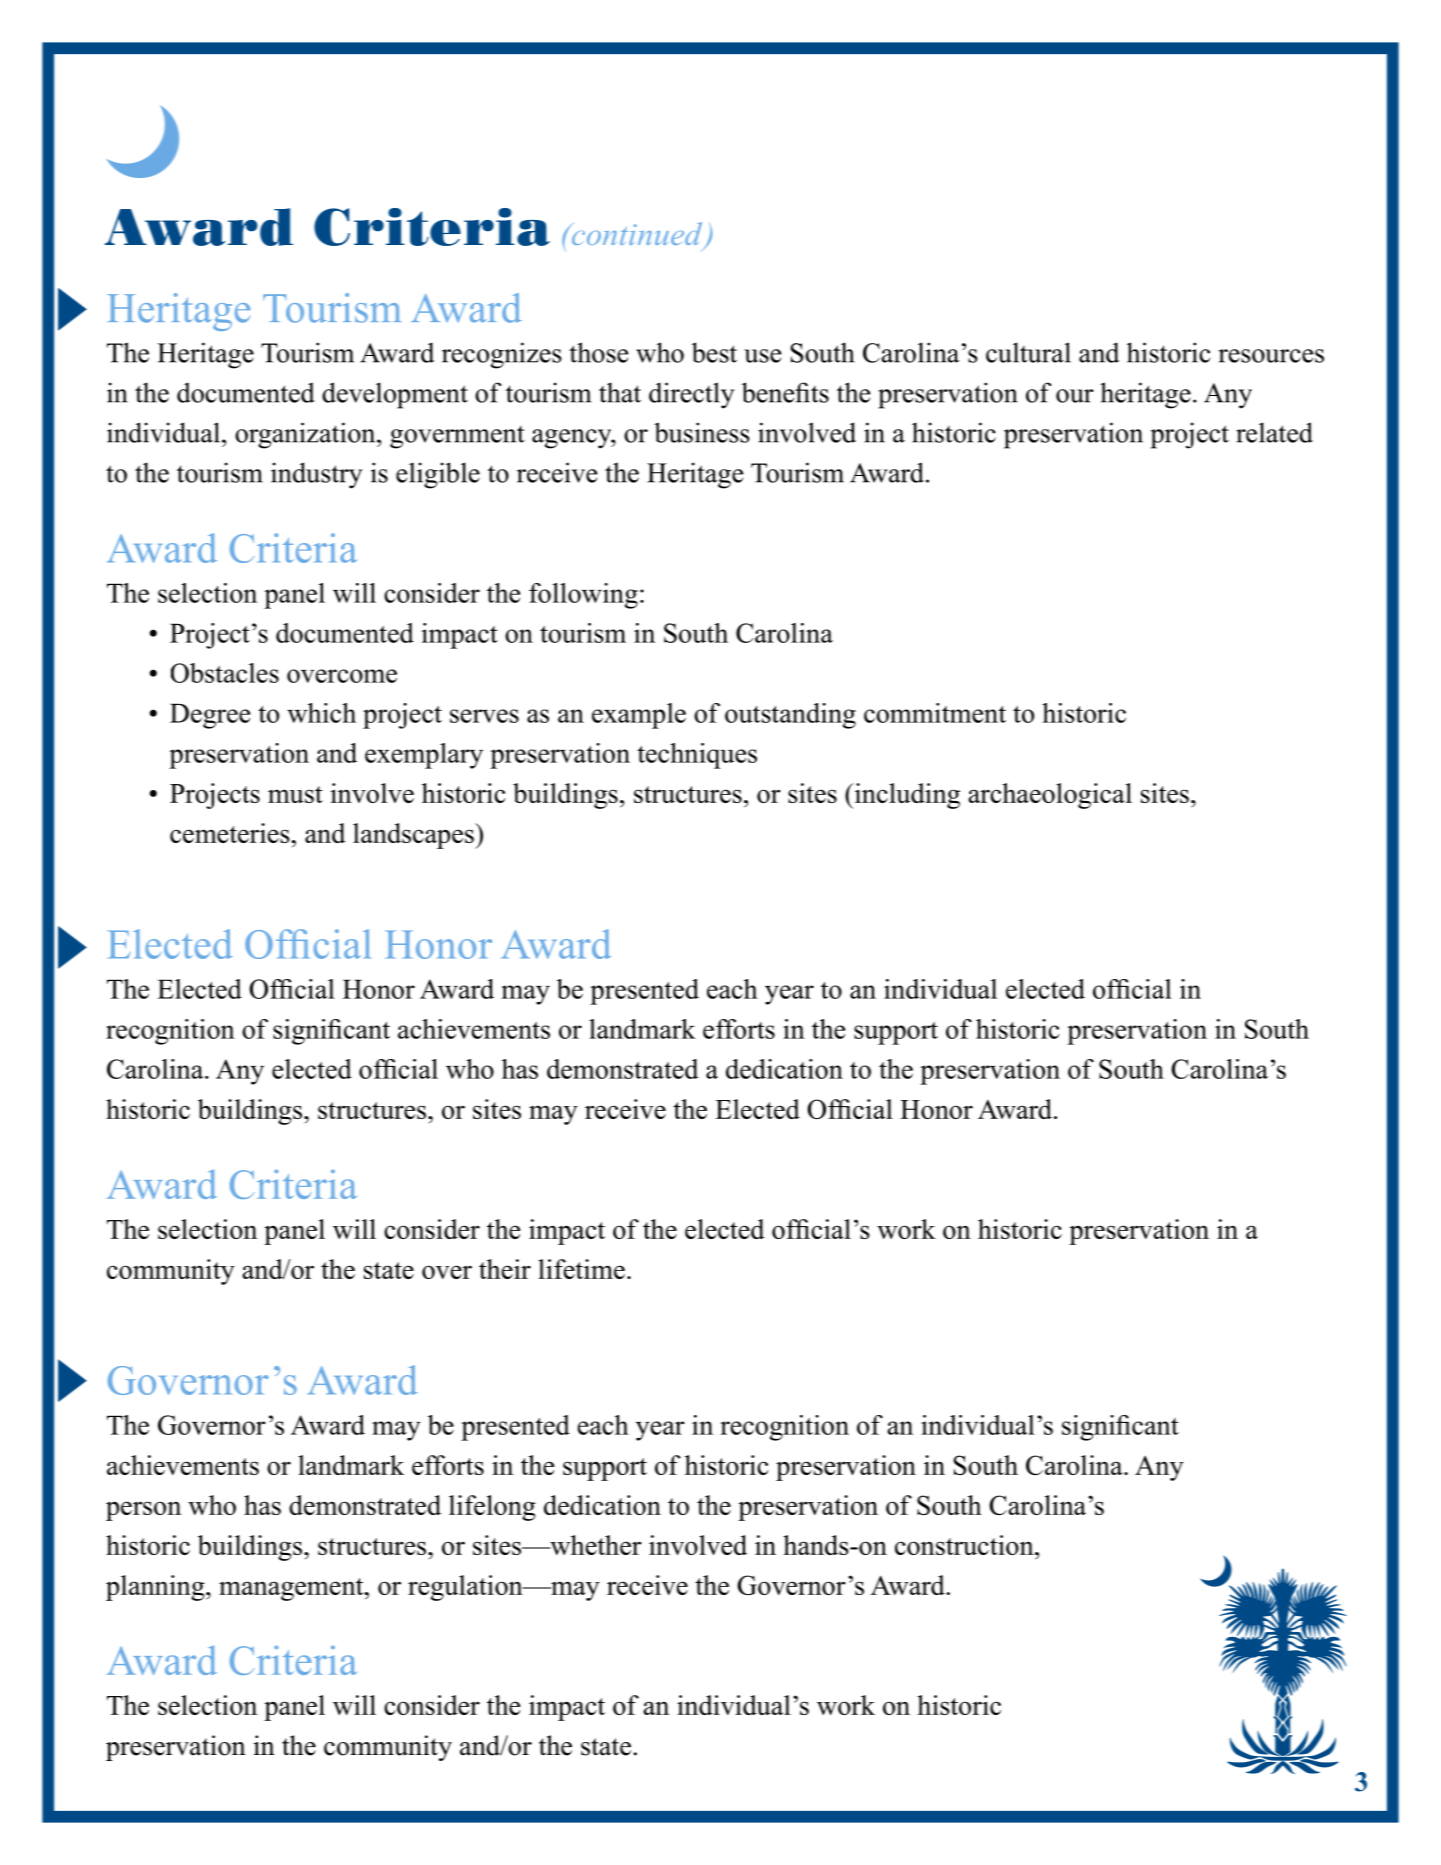 The width and height of the screenshot is (1441, 1865). Describe the element at coordinates (965, 1545) in the screenshot. I see `construction` at that location.
